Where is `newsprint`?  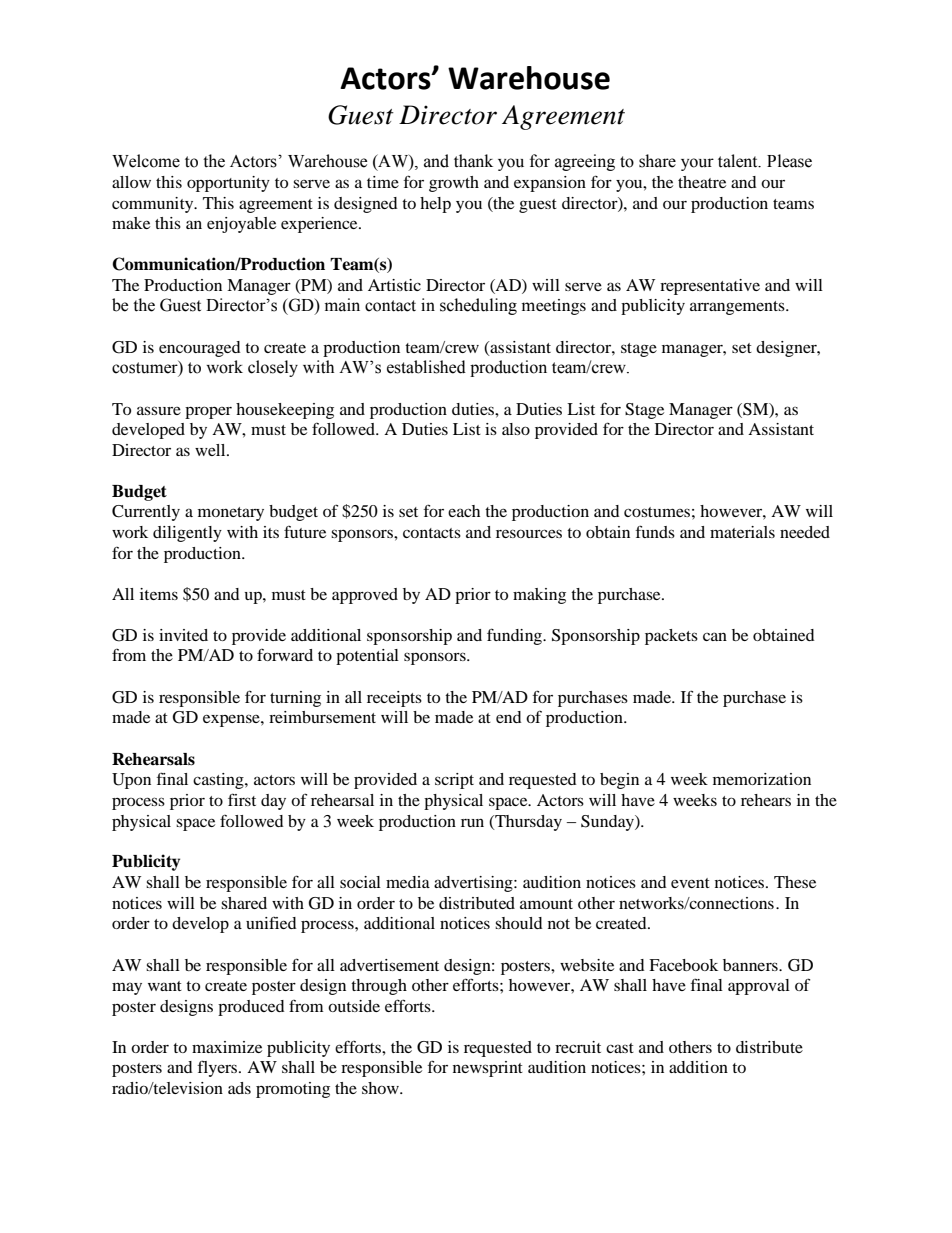 newsprint is located at coordinates (488, 1069).
